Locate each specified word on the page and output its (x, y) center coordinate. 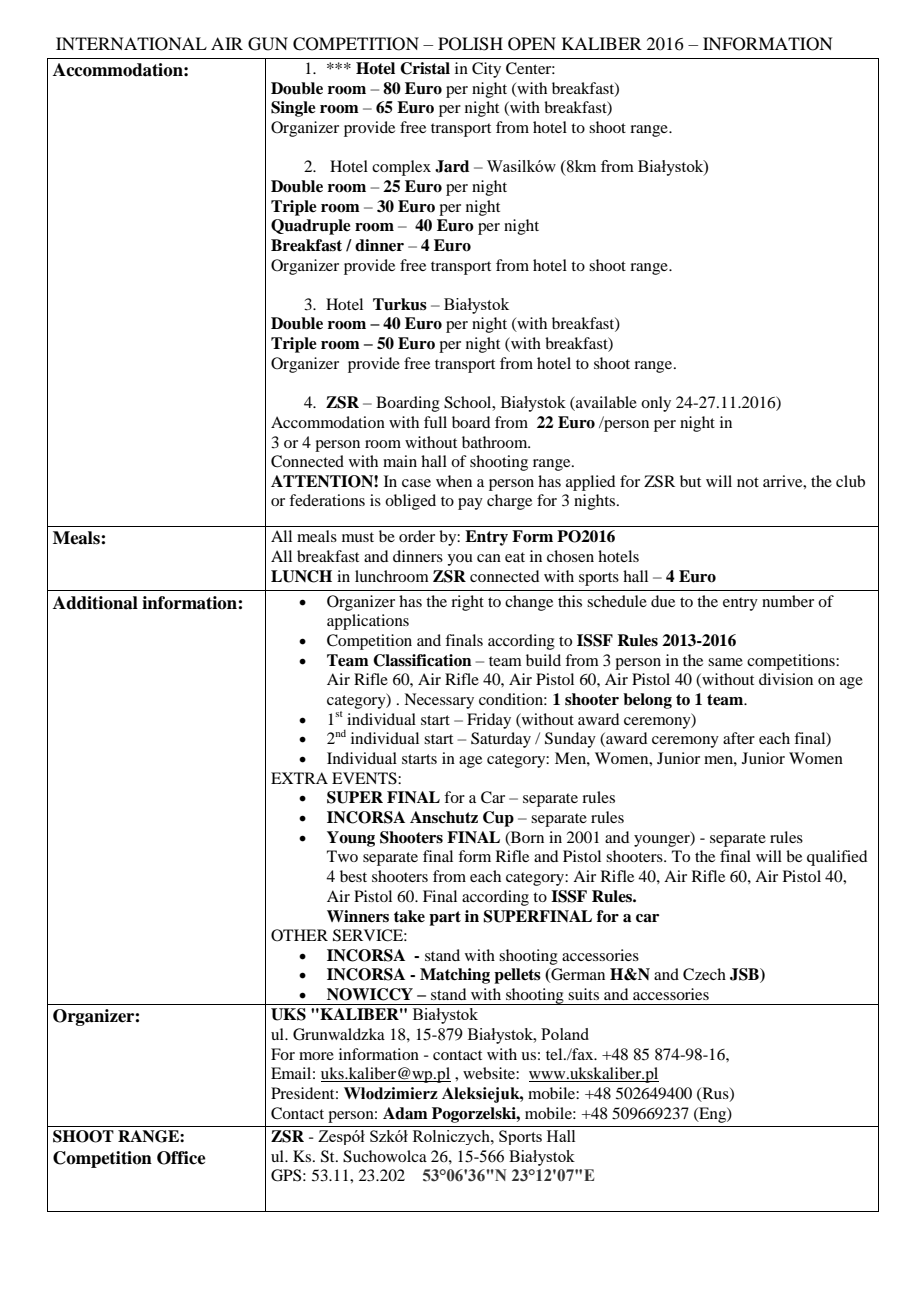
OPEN (532, 44)
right (467, 603)
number (788, 601)
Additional (95, 603)
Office (181, 1158)
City (486, 70)
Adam (405, 1113)
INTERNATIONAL (131, 44)
